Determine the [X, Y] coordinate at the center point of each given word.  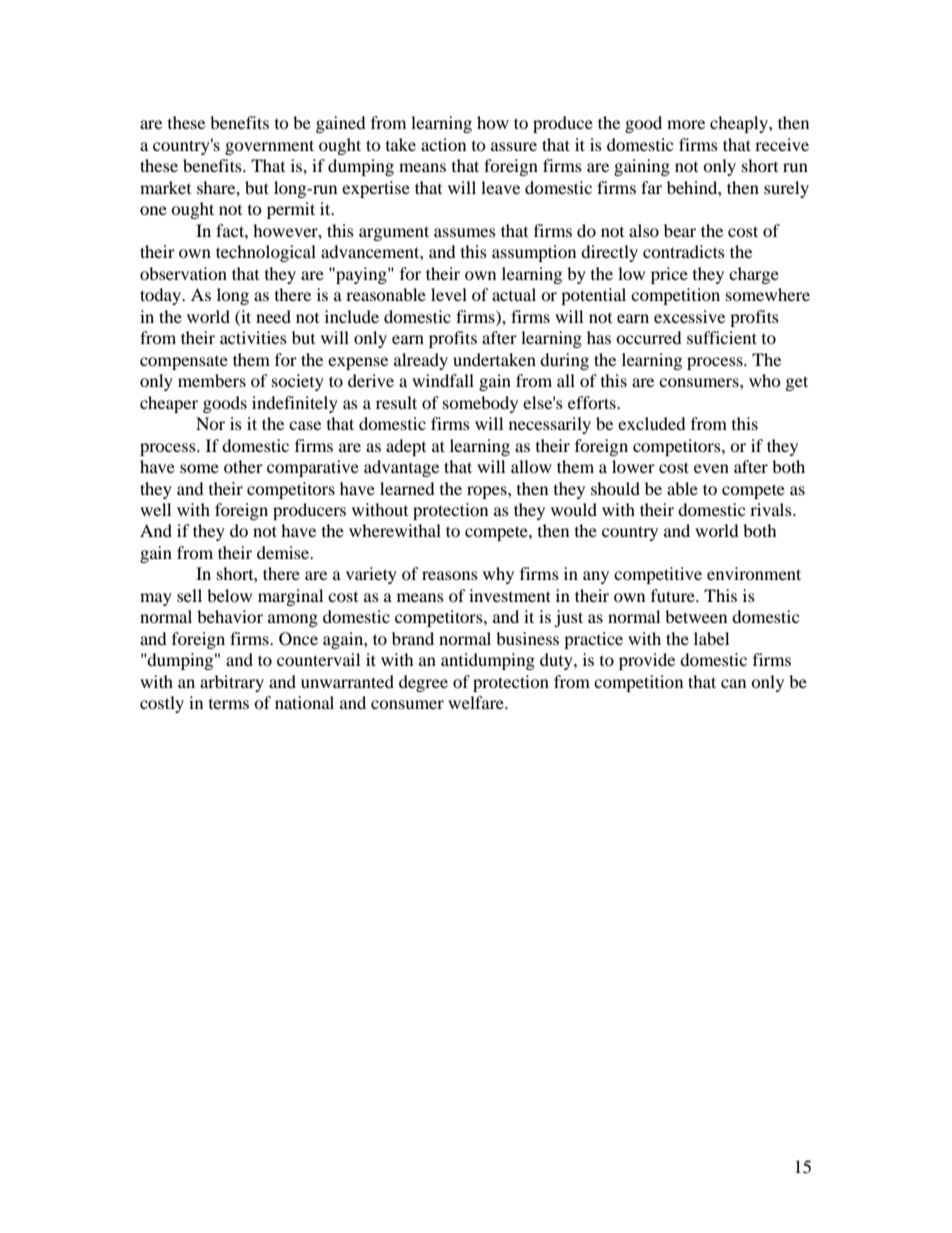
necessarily [550, 425]
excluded [652, 423]
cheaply [740, 124]
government [269, 147]
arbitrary [232, 683]
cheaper [169, 404]
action [443, 144]
